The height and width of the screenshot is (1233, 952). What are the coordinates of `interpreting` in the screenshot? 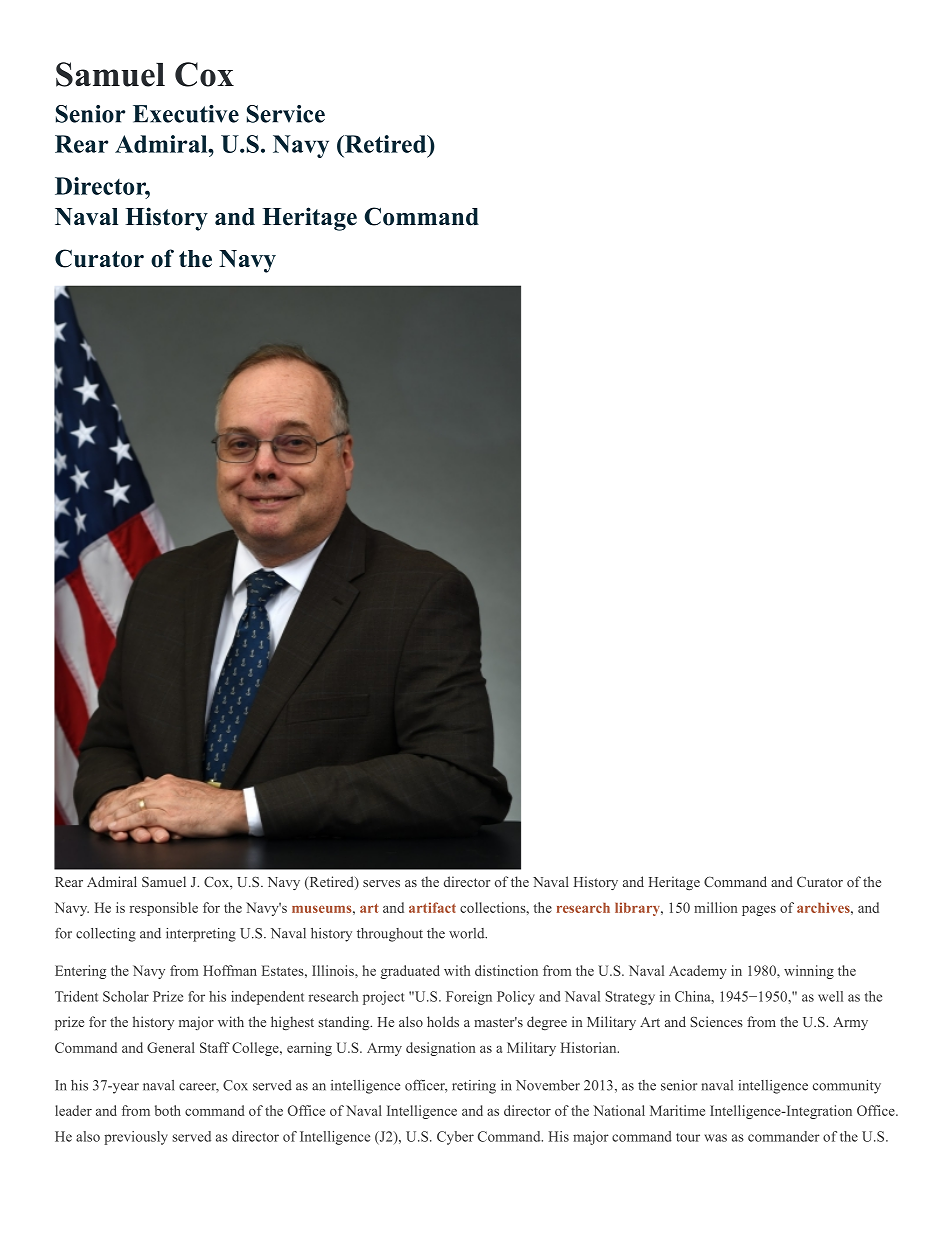 It's located at (201, 935).
